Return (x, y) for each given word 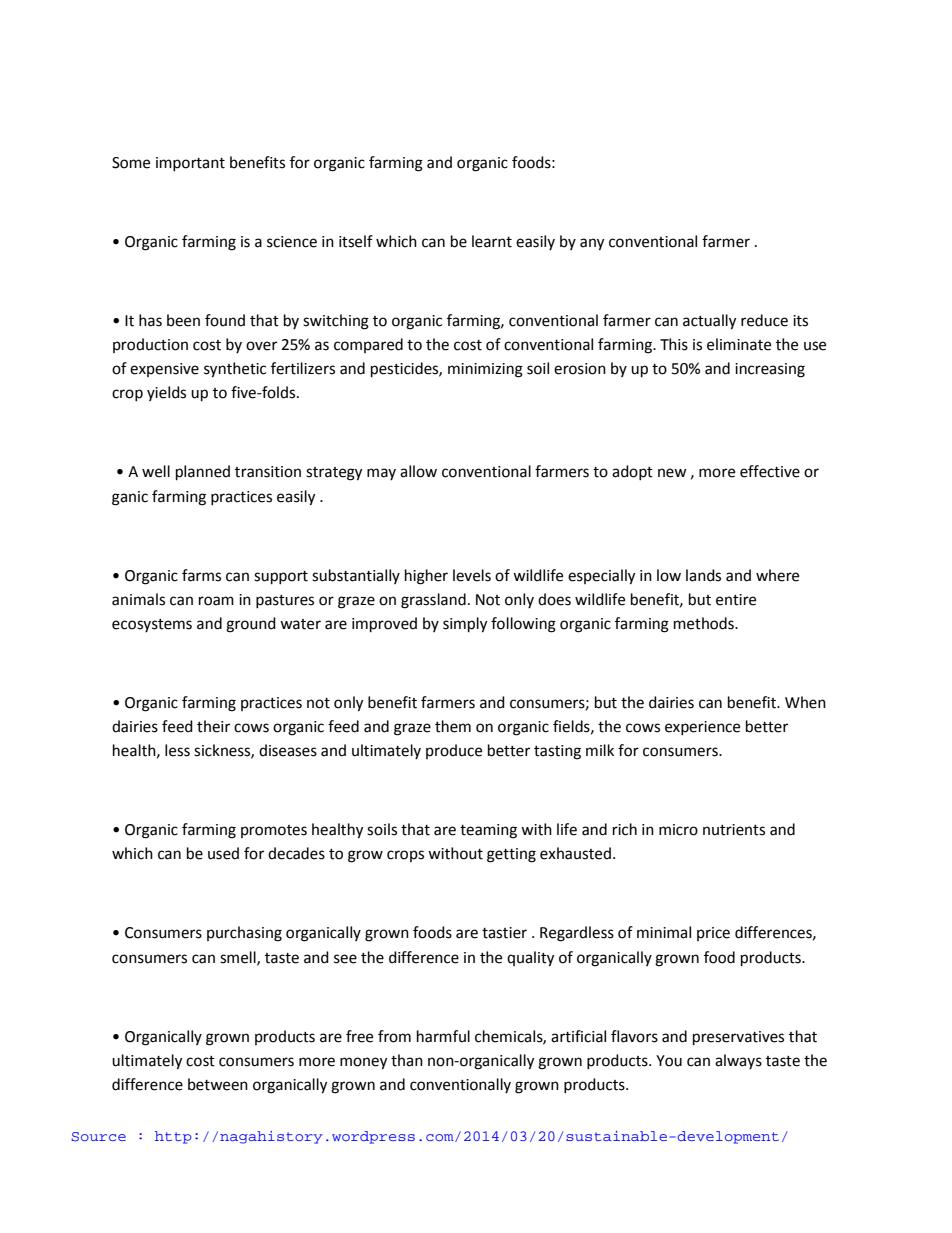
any (592, 244)
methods (705, 623)
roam (216, 601)
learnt (492, 241)
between (218, 1084)
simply (465, 625)
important (190, 164)
